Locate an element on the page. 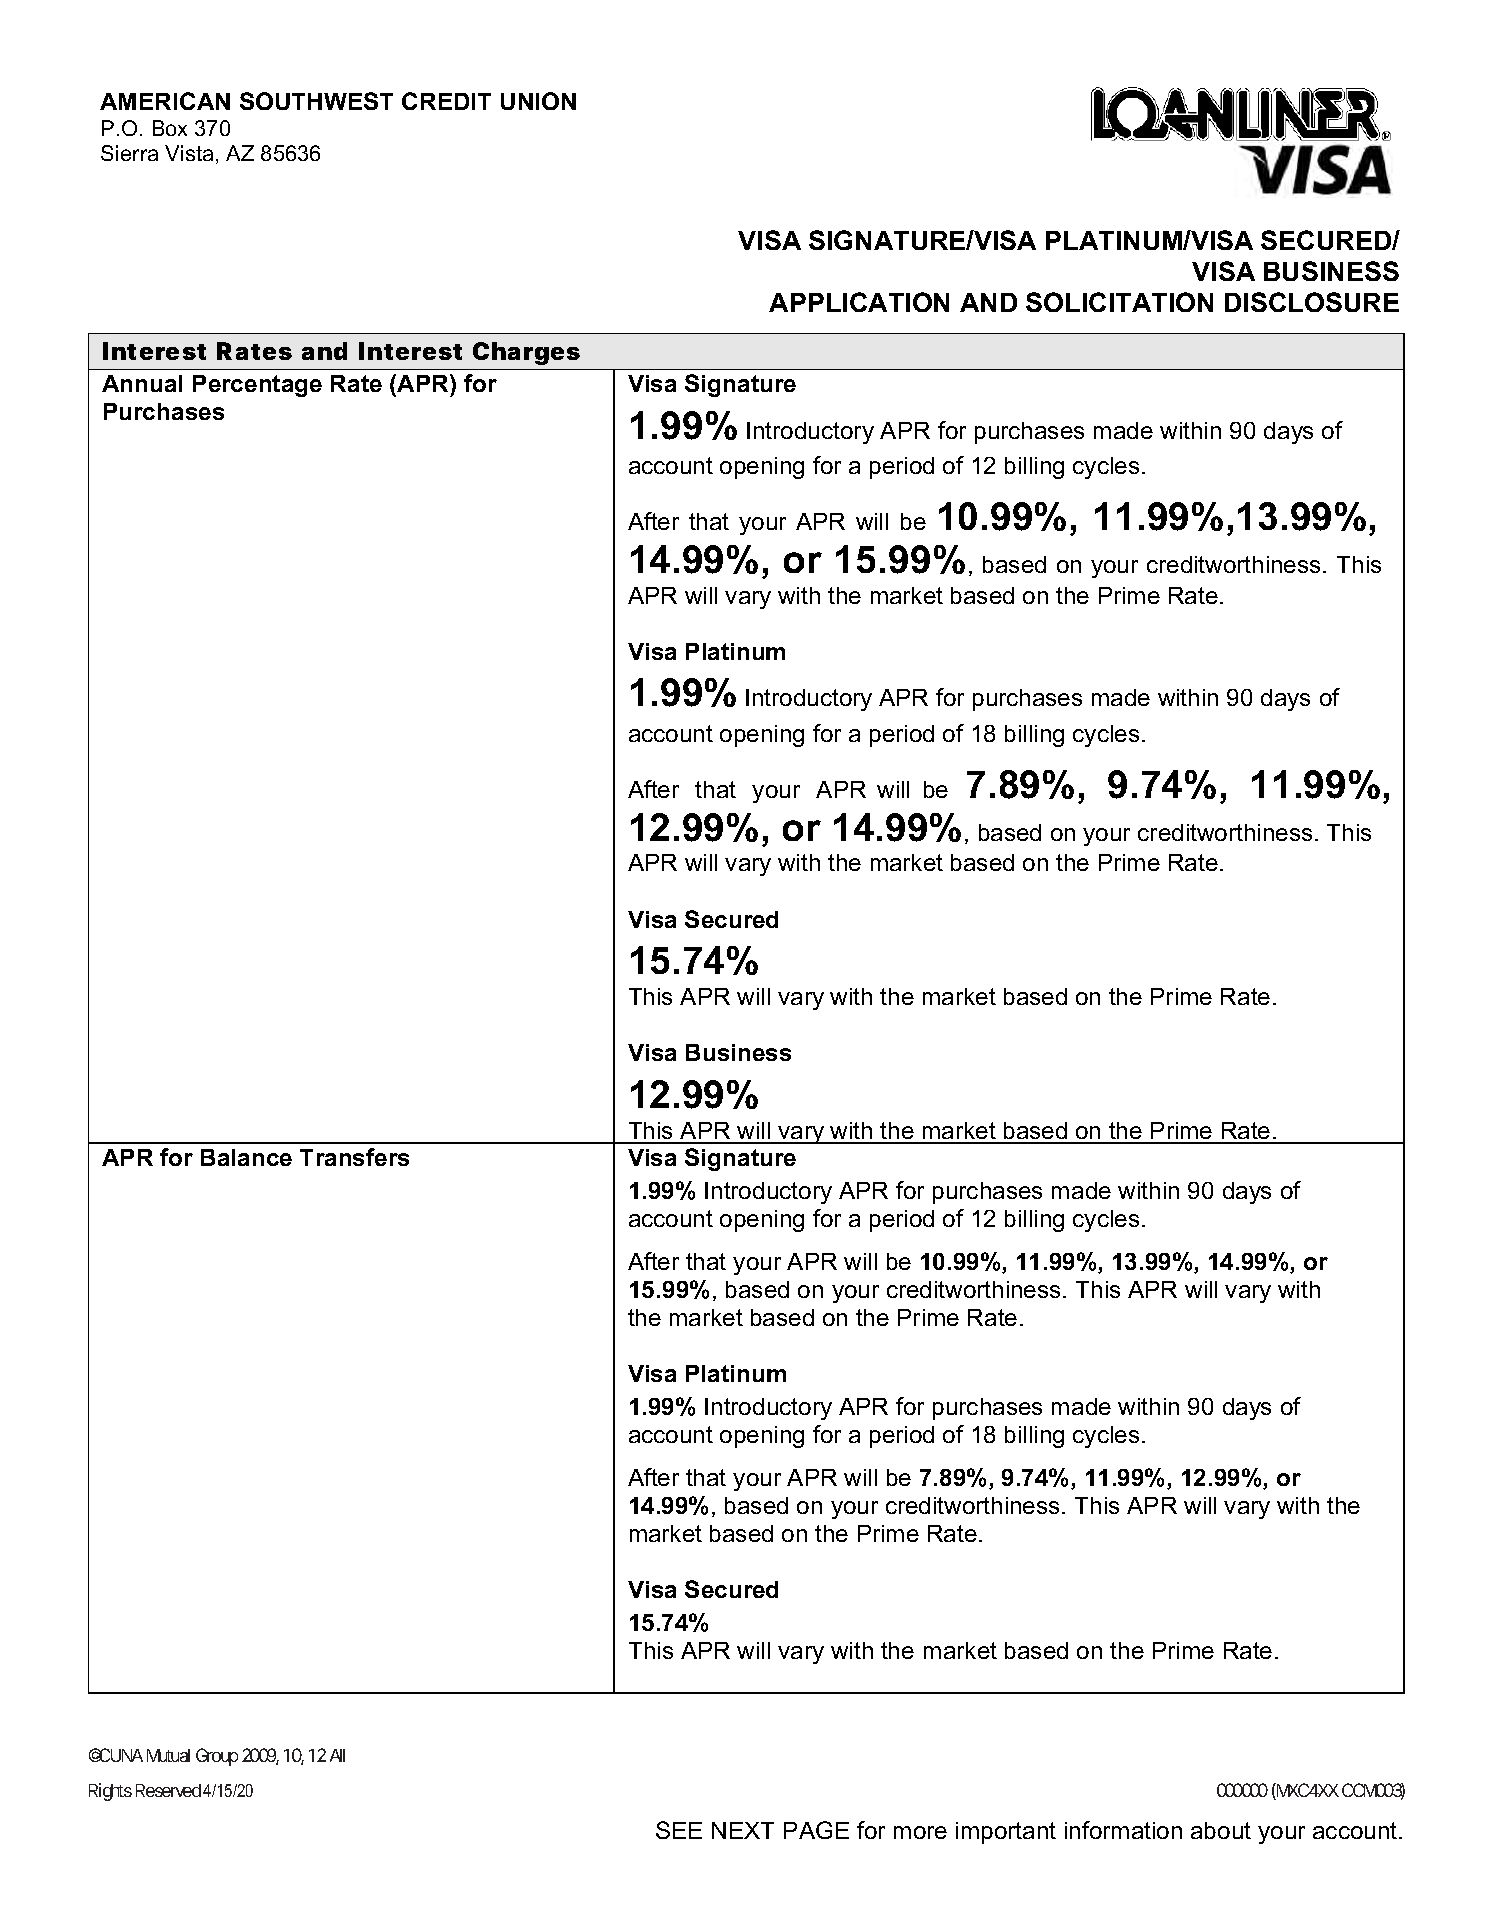 The width and height of the image is (1493, 1932). DISCLOSURE is located at coordinates (1312, 302).
